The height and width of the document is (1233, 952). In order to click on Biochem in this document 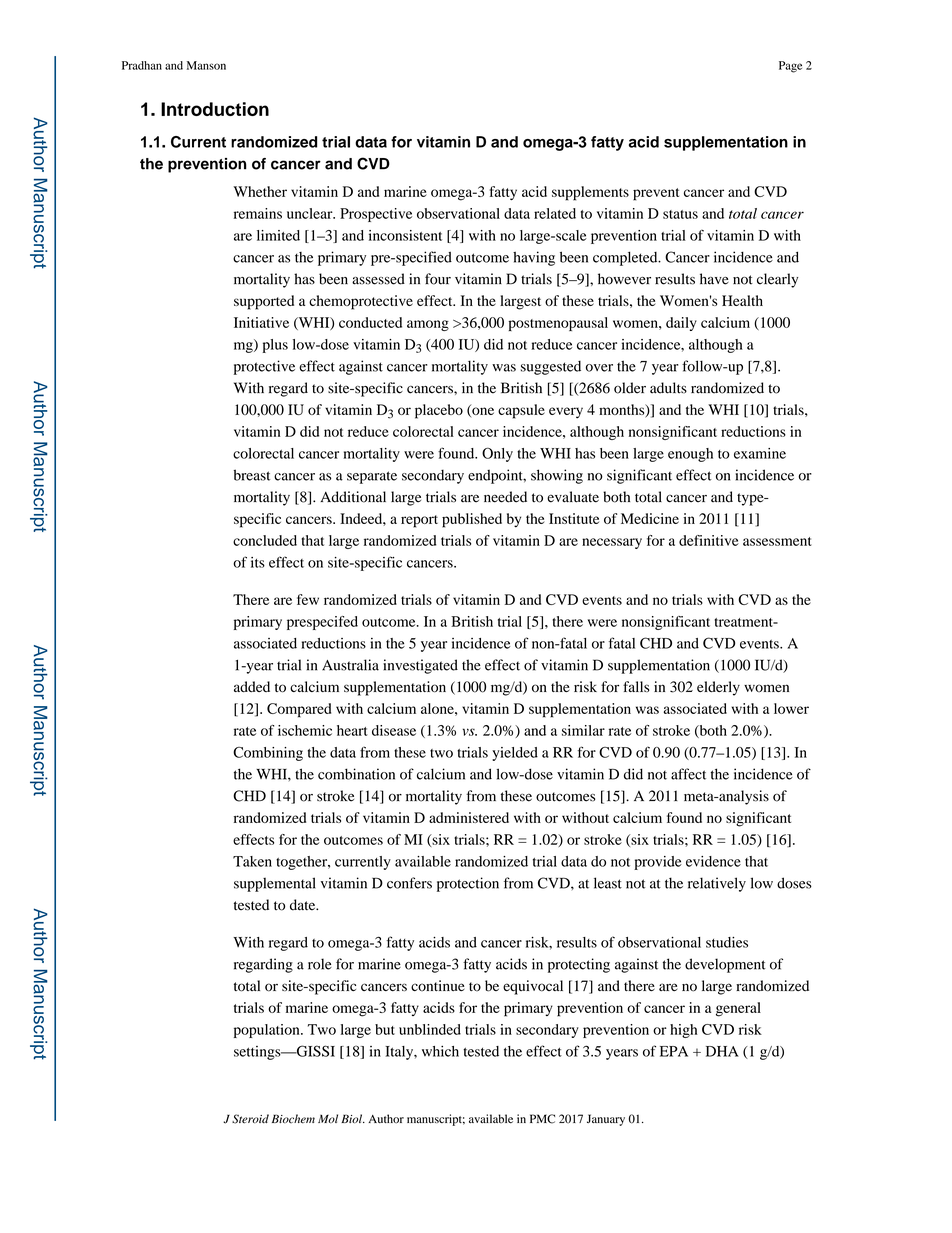, I will do `click(293, 1119)`.
